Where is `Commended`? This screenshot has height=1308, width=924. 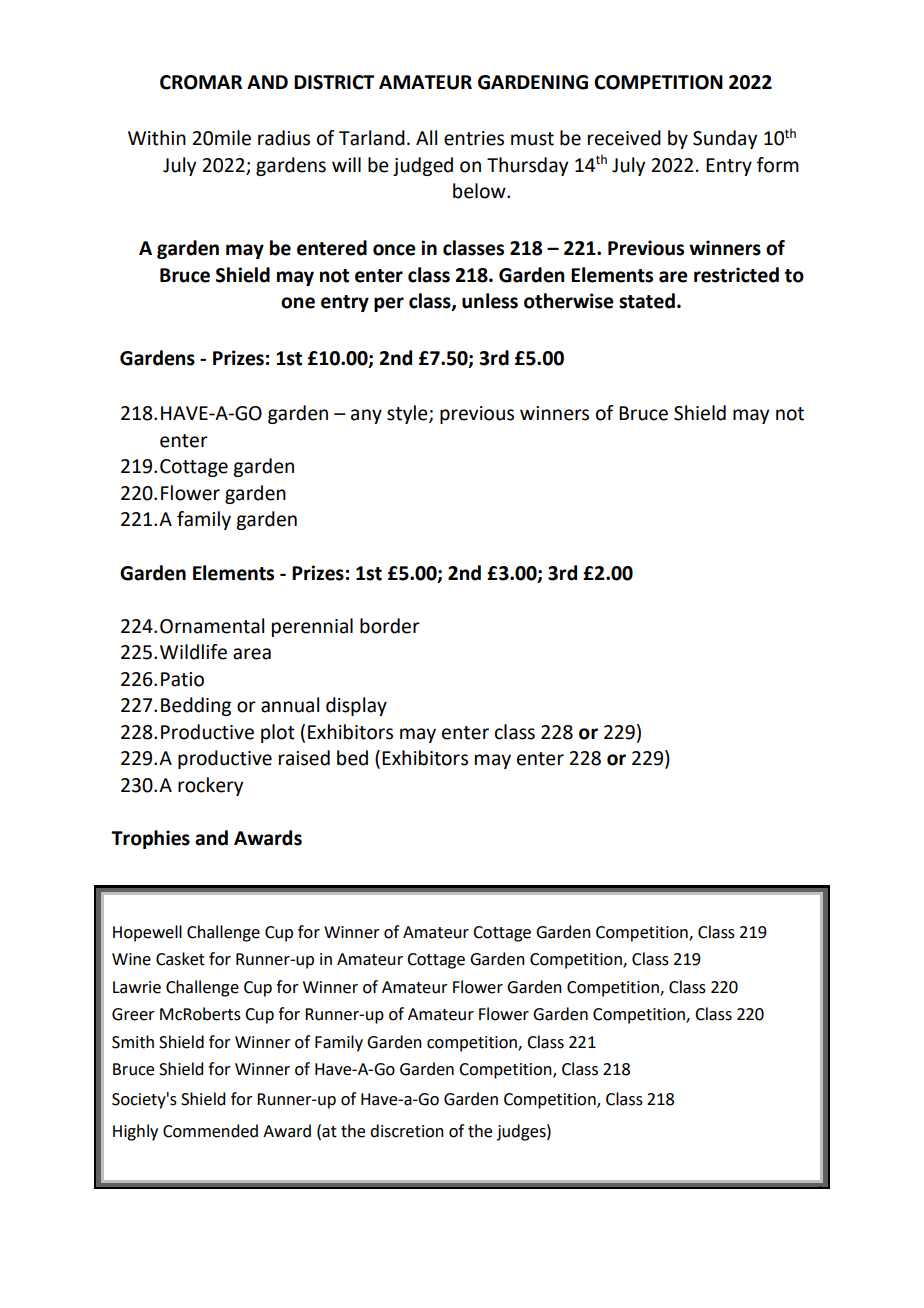 Commended is located at coordinates (210, 1131).
